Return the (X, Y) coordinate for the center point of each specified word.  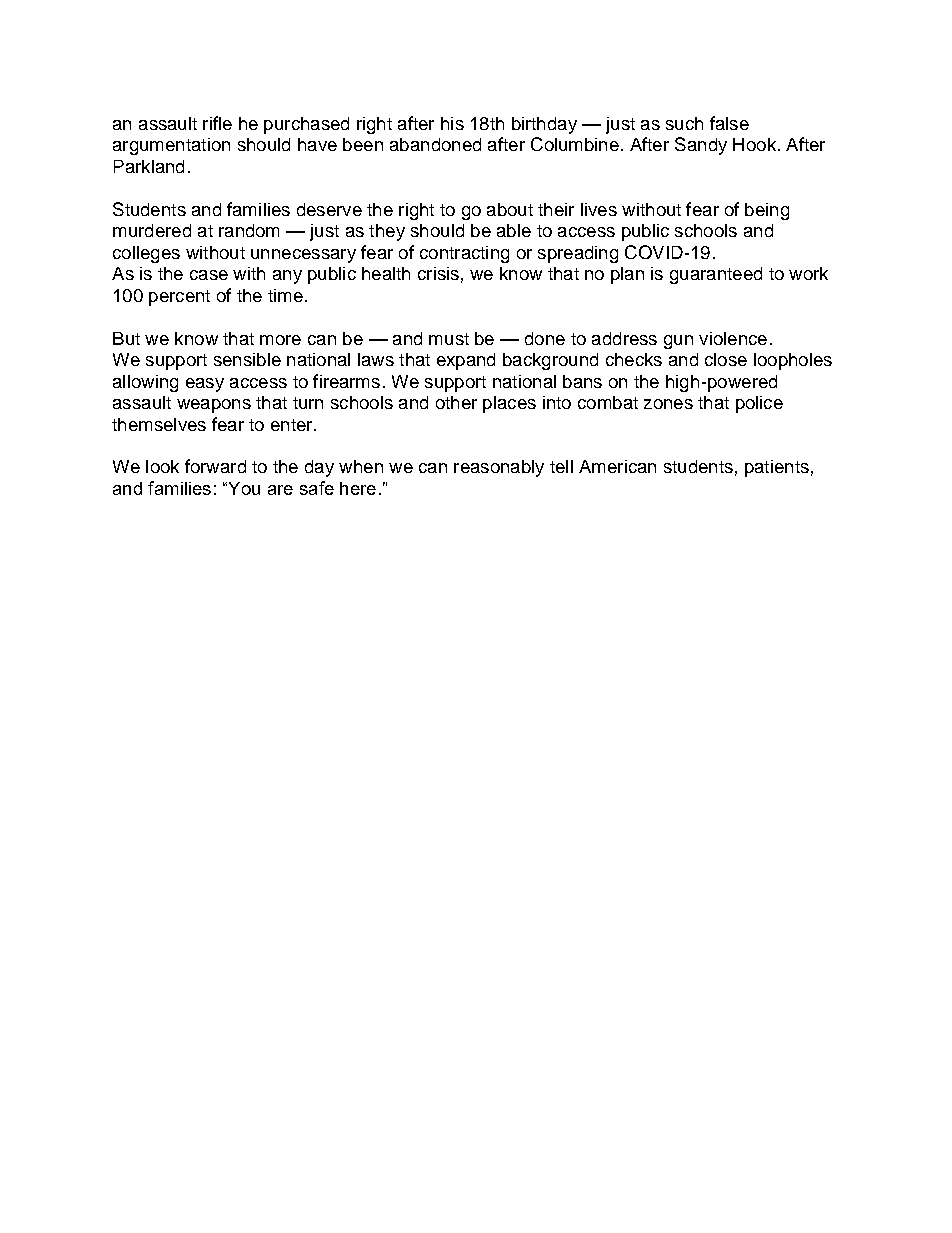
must (449, 339)
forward (215, 466)
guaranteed (716, 275)
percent (179, 298)
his (452, 123)
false (729, 123)
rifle (217, 123)
